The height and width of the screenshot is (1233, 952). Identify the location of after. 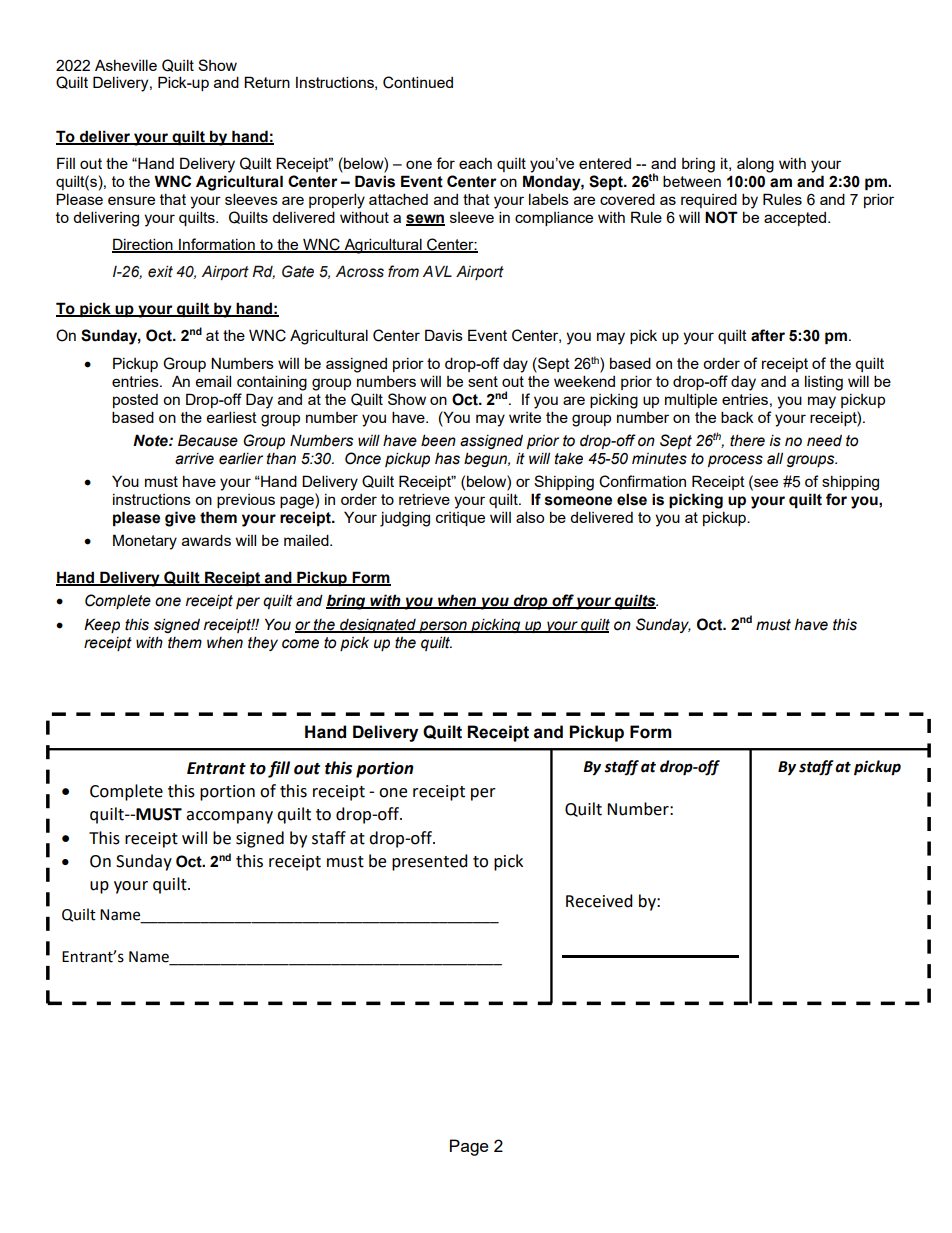
(768, 335).
